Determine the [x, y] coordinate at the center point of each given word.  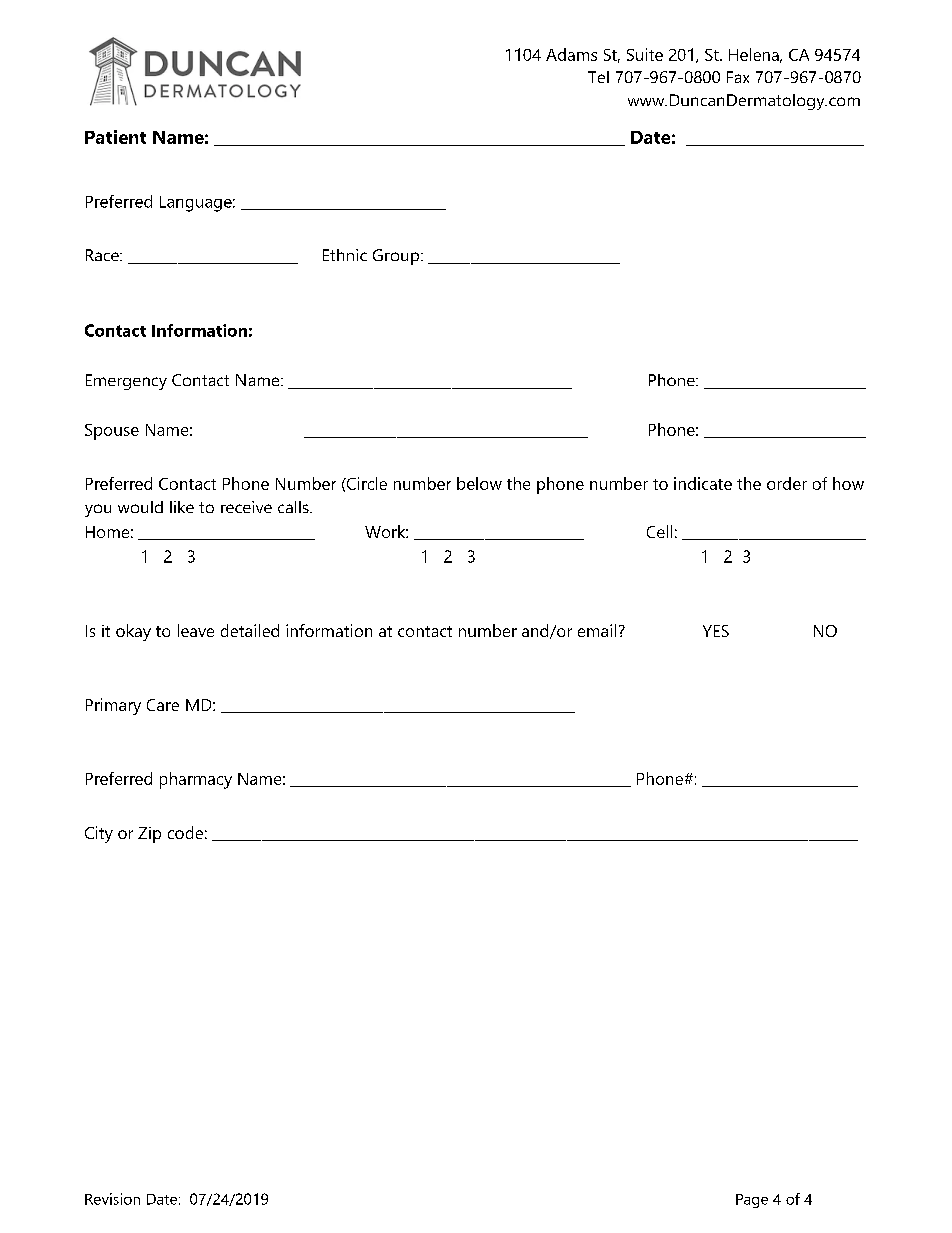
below [479, 483]
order [787, 483]
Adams [571, 54]
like [182, 507]
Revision [112, 1199]
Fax [738, 77]
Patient [115, 137]
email [597, 630]
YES [716, 631]
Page [752, 1201]
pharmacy [196, 780]
